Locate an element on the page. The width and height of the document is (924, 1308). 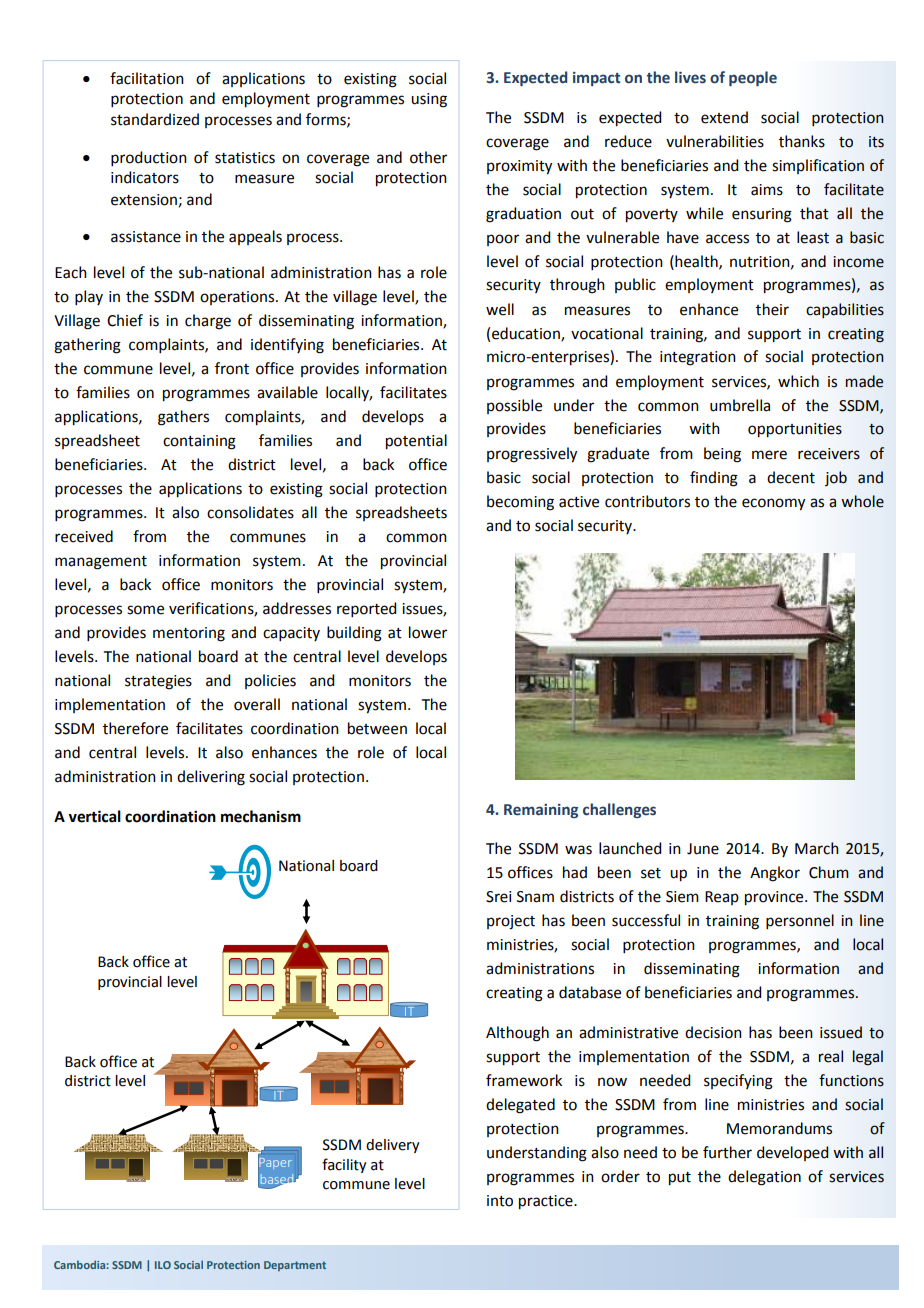
into is located at coordinates (500, 1201).
